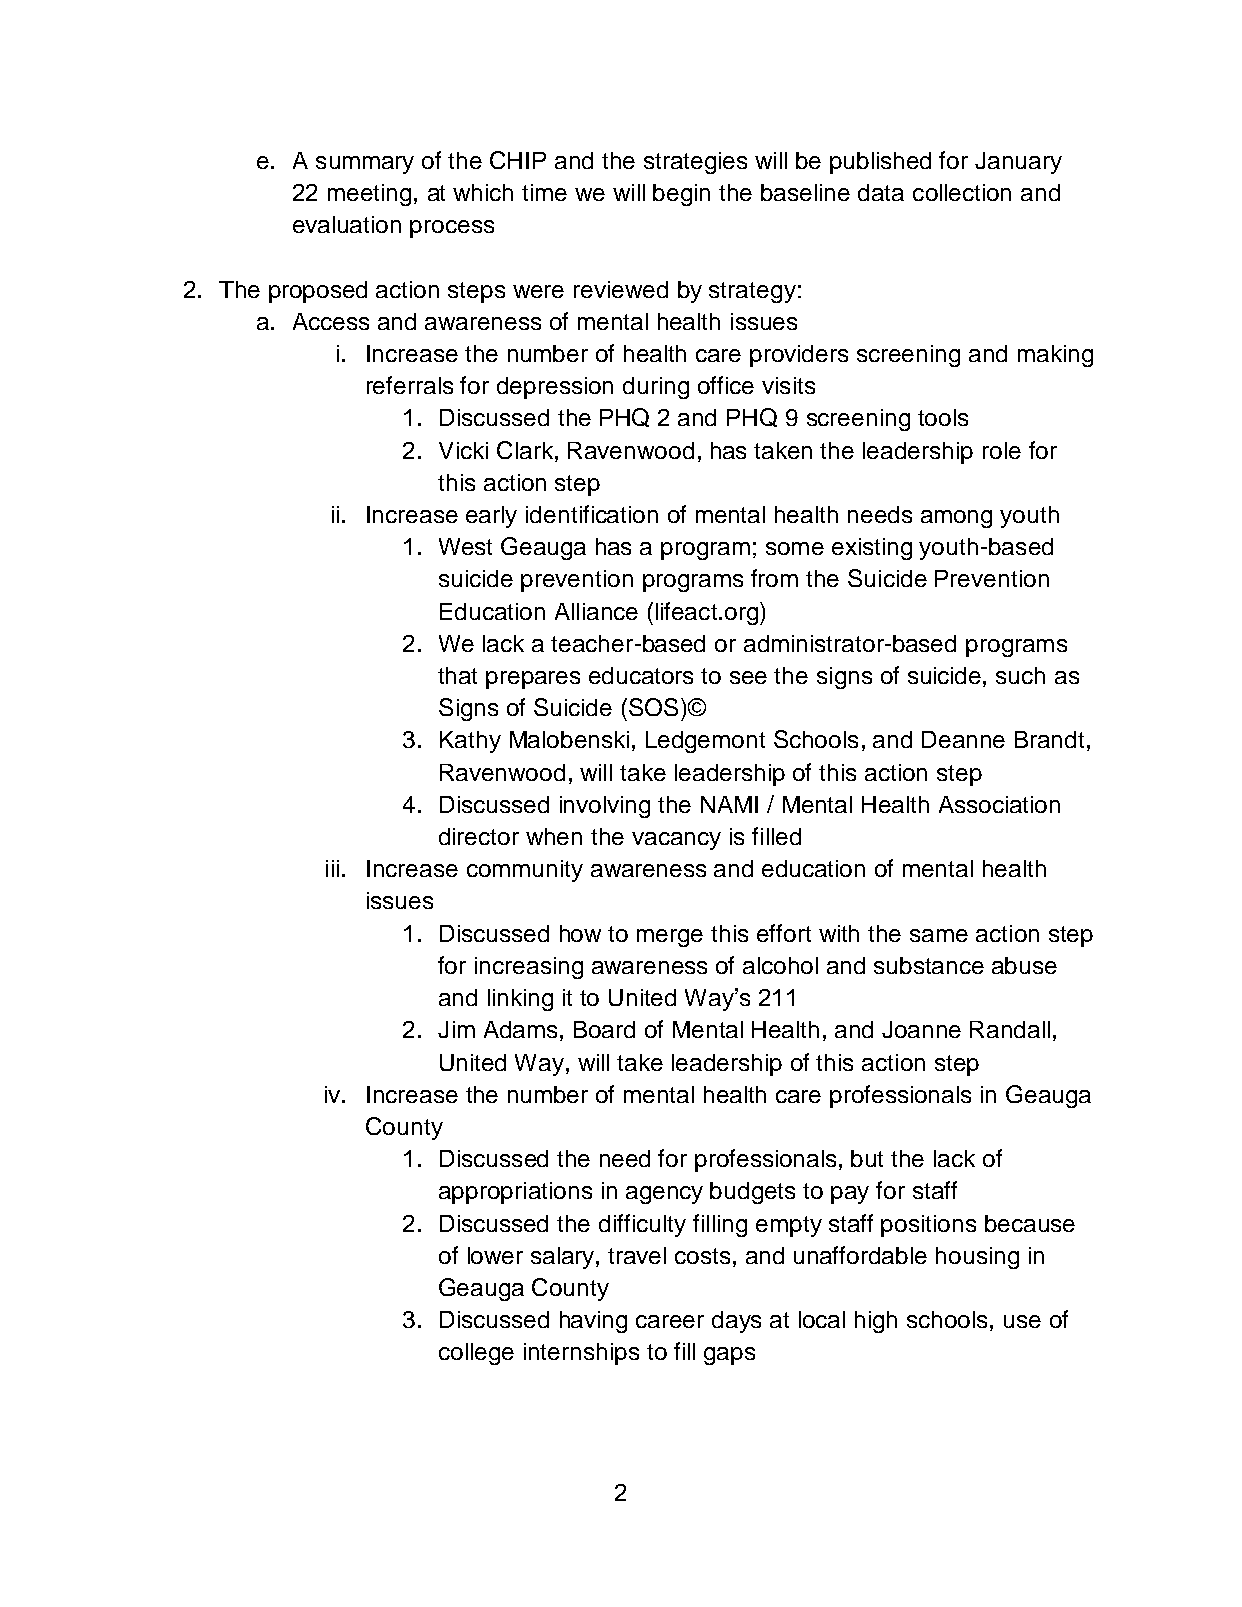  Describe the element at coordinates (681, 195) in the screenshot. I see `begin` at that location.
